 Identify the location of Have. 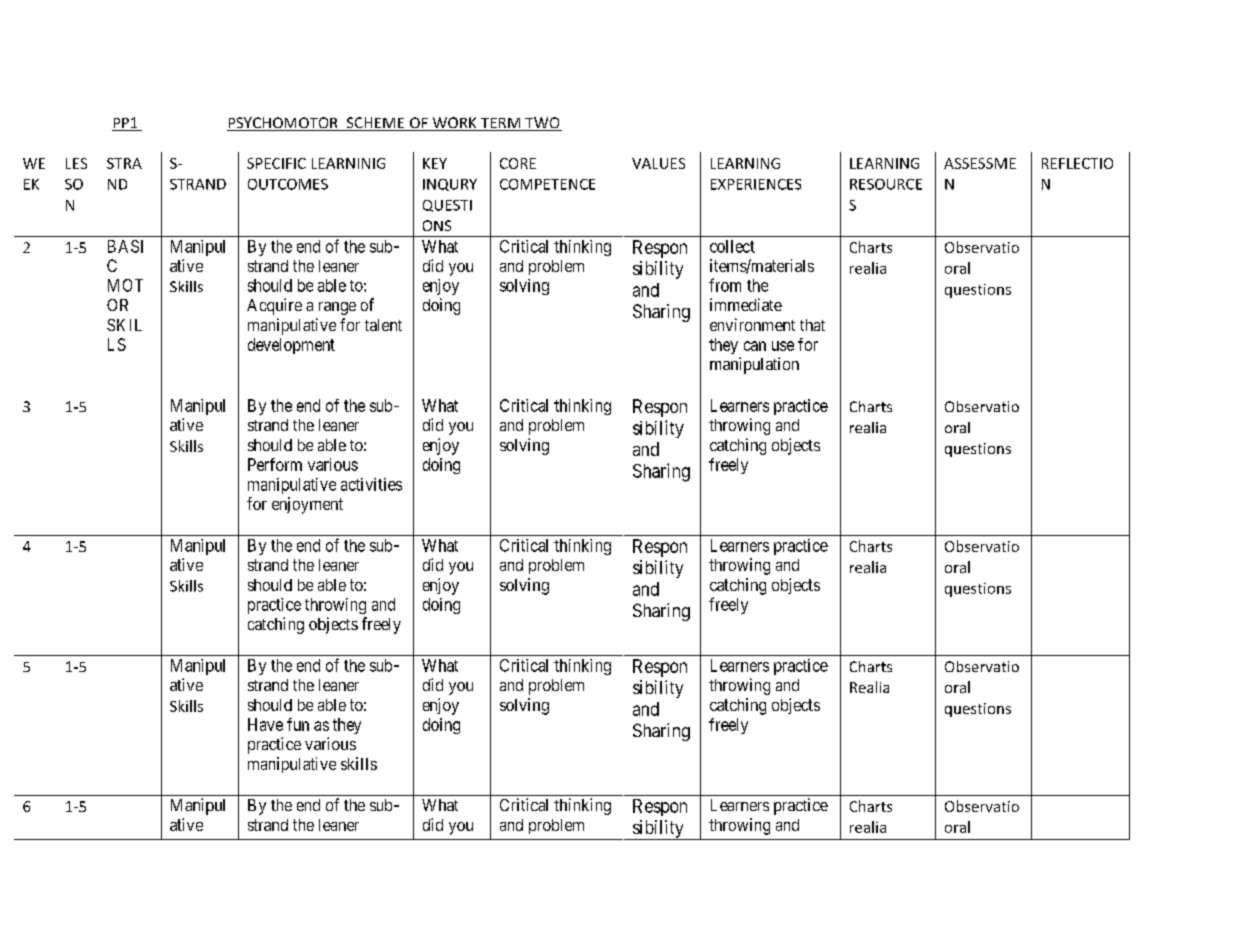
(265, 724).
